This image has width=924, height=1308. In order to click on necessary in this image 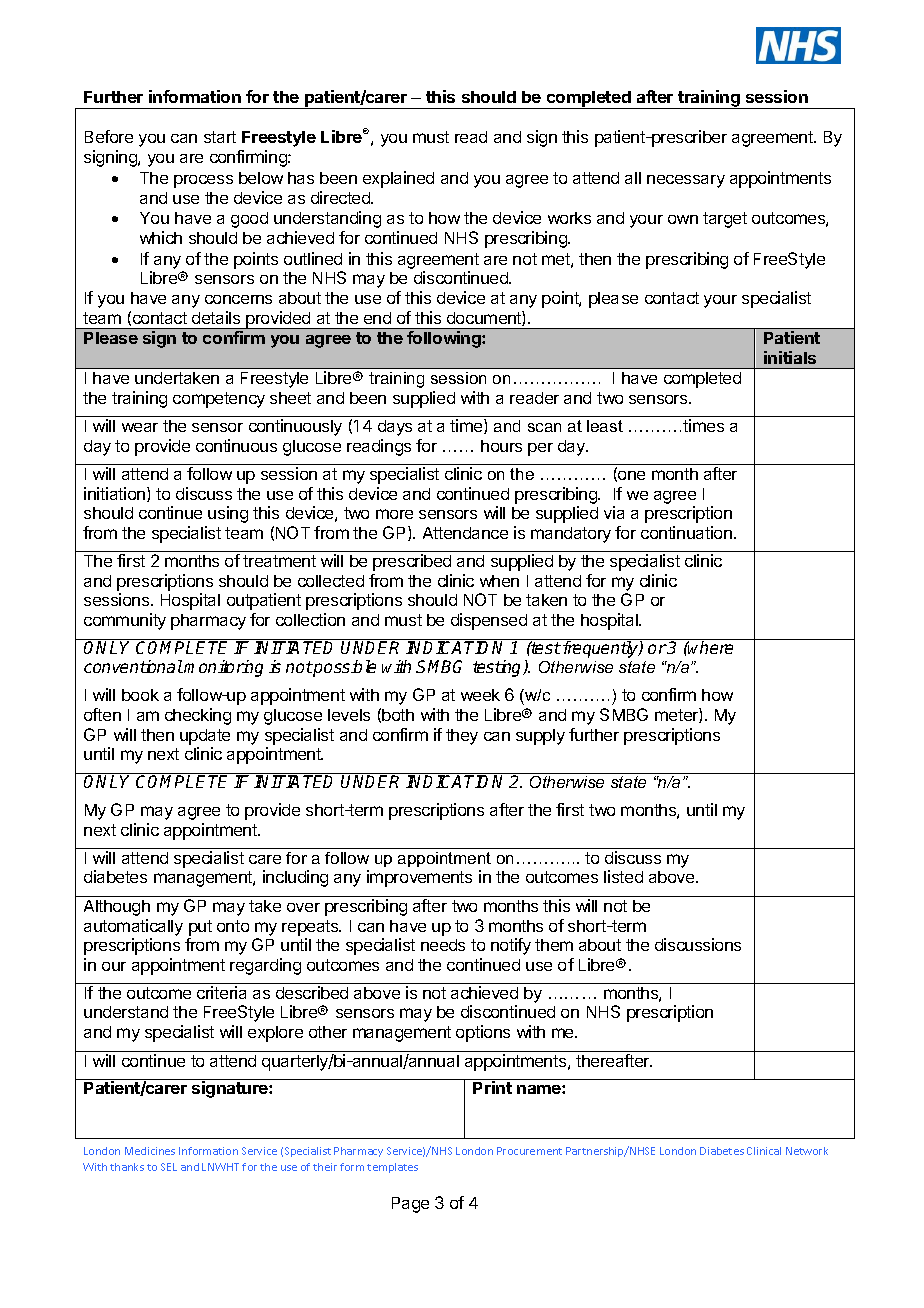, I will do `click(686, 181)`.
